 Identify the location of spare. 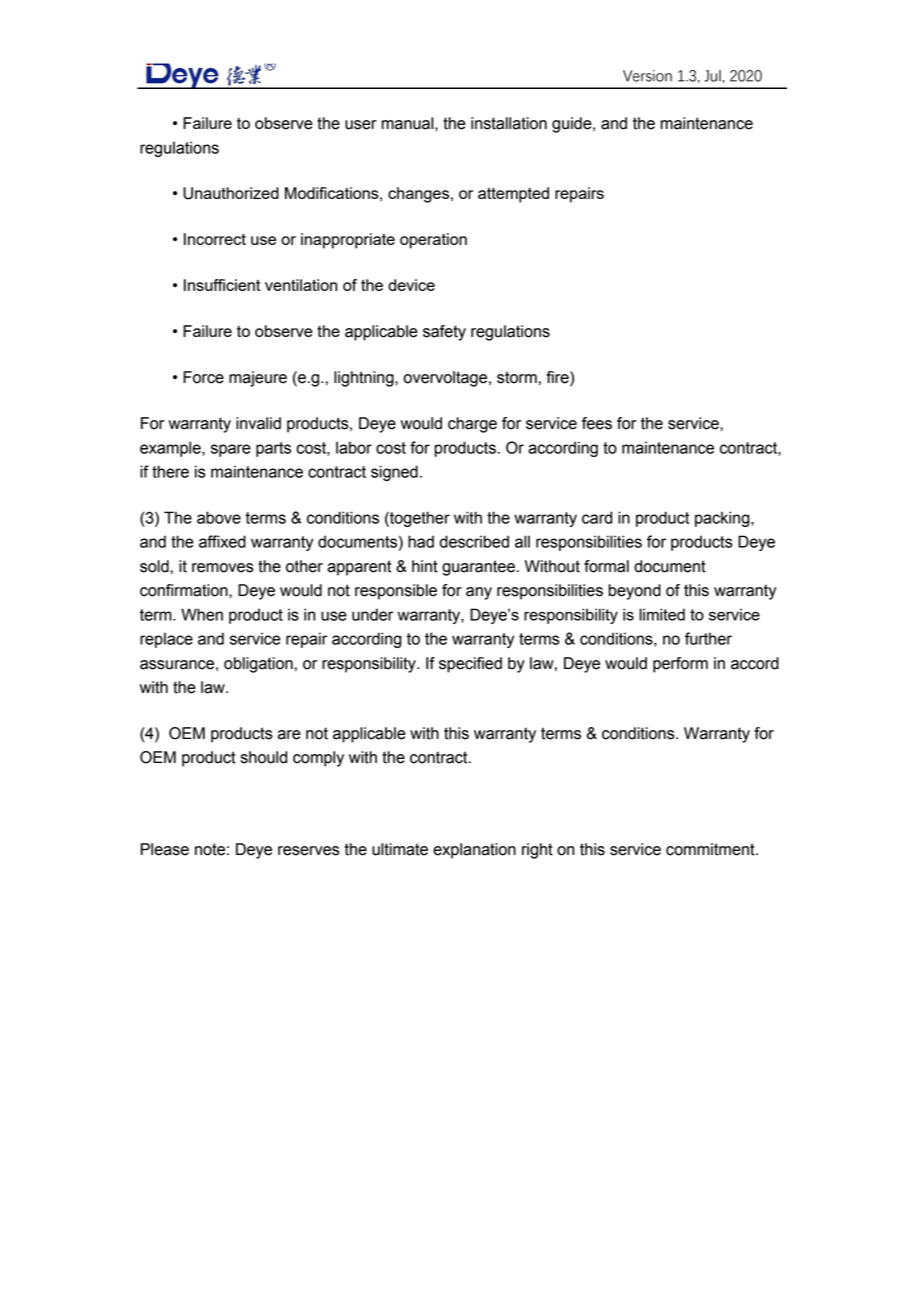
(231, 450).
